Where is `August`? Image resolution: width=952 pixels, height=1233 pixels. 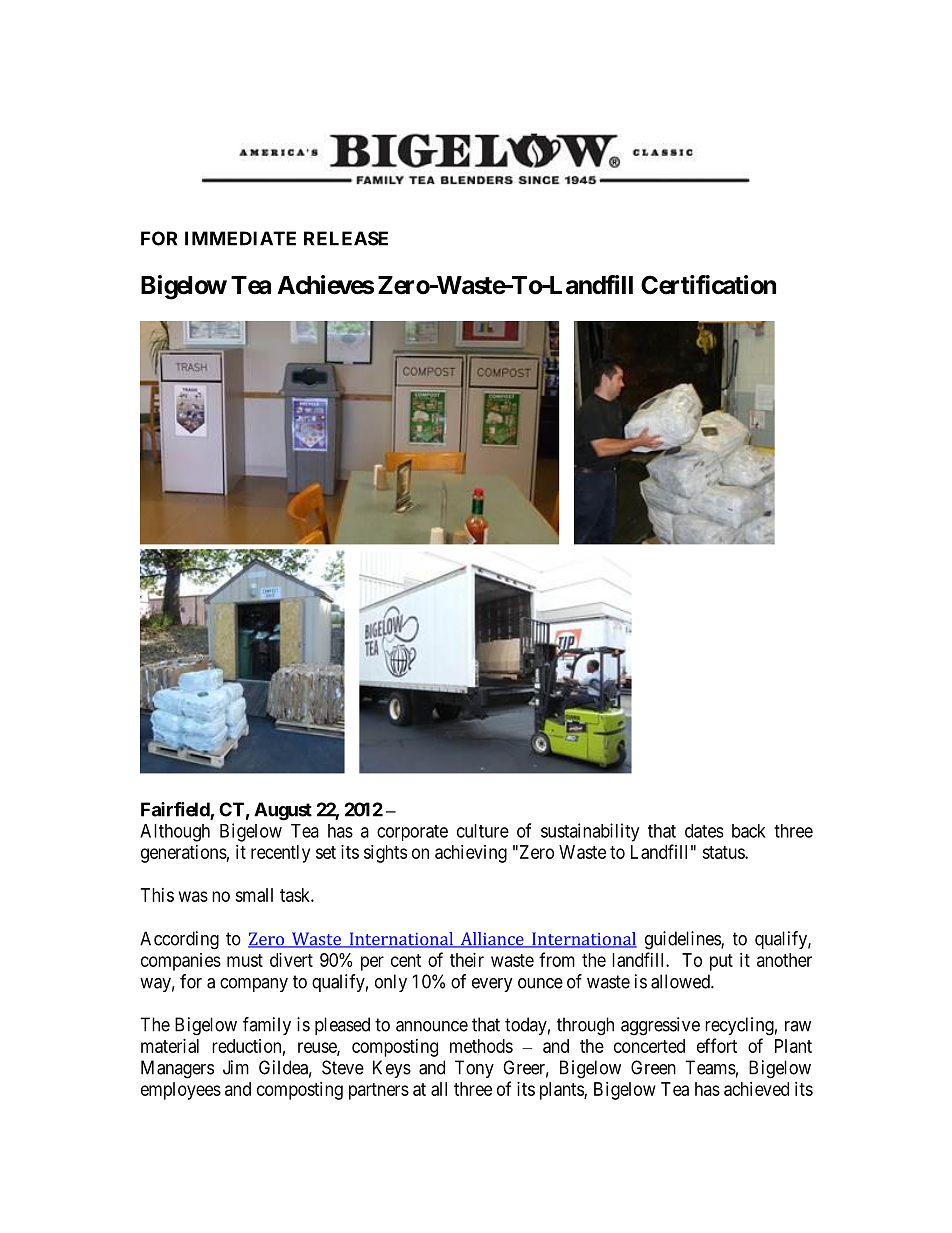 August is located at coordinates (283, 811).
